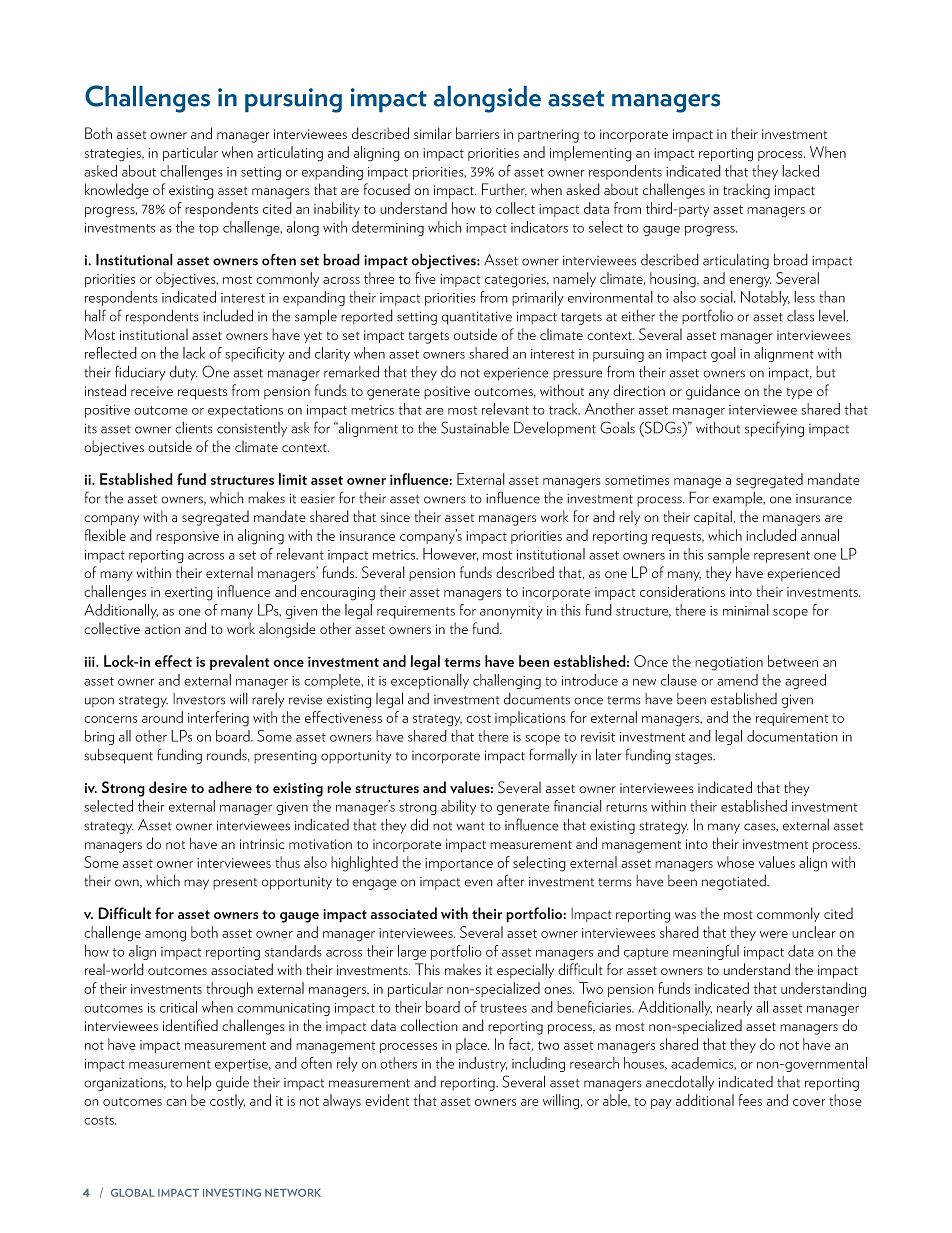  Describe the element at coordinates (168, 787) in the document. I see `desire` at that location.
